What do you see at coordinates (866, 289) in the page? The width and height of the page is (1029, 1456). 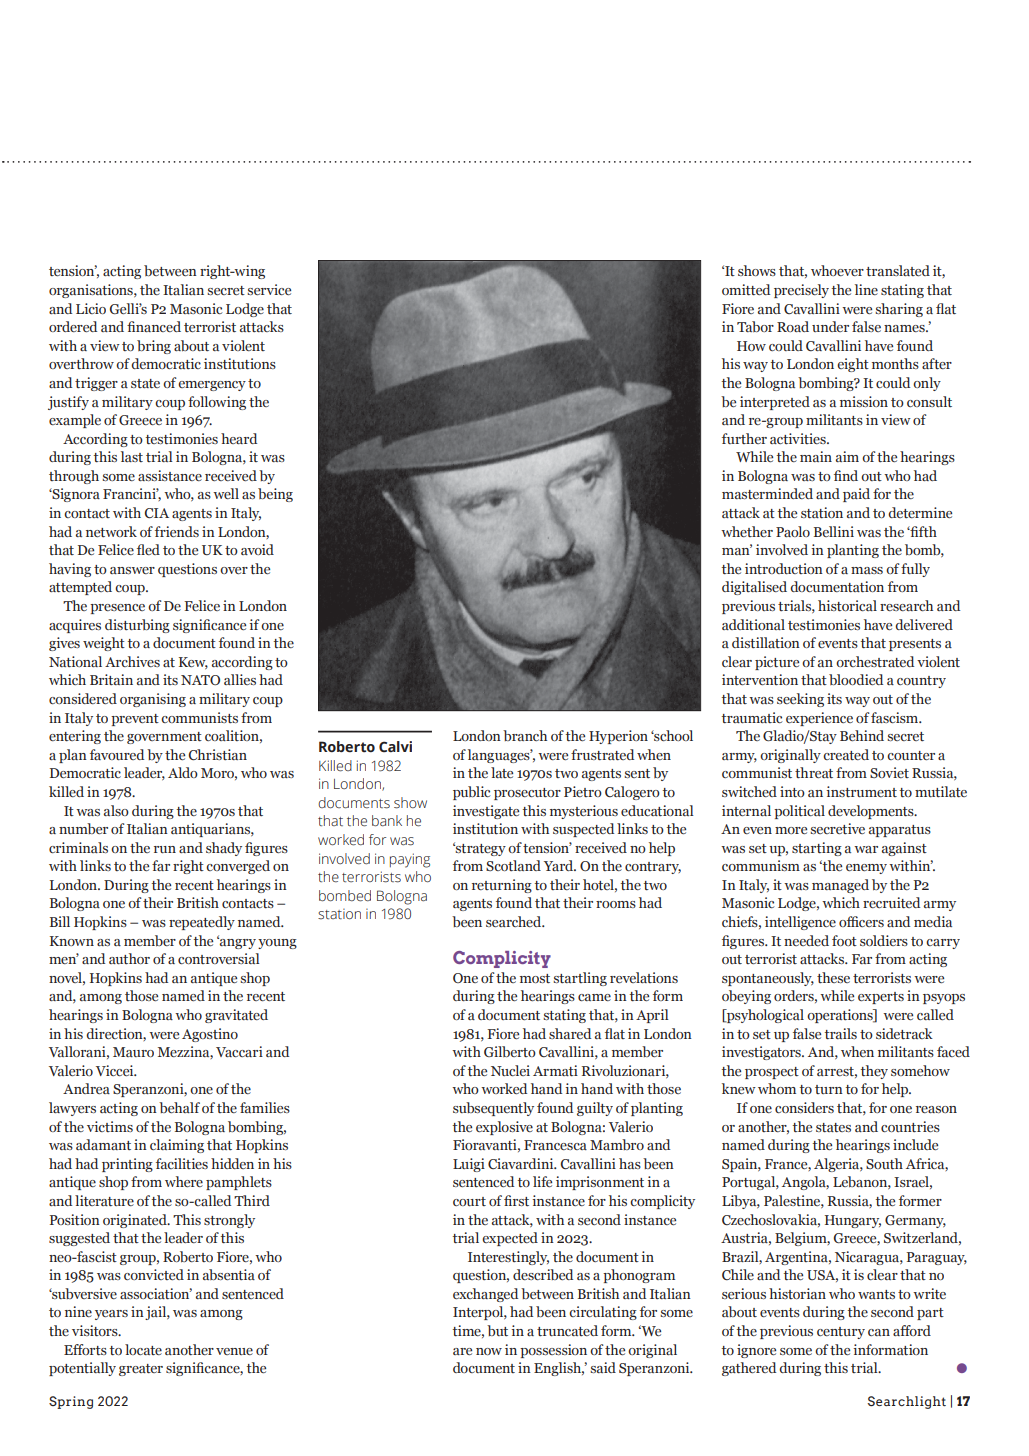 I see `line` at bounding box center [866, 289].
